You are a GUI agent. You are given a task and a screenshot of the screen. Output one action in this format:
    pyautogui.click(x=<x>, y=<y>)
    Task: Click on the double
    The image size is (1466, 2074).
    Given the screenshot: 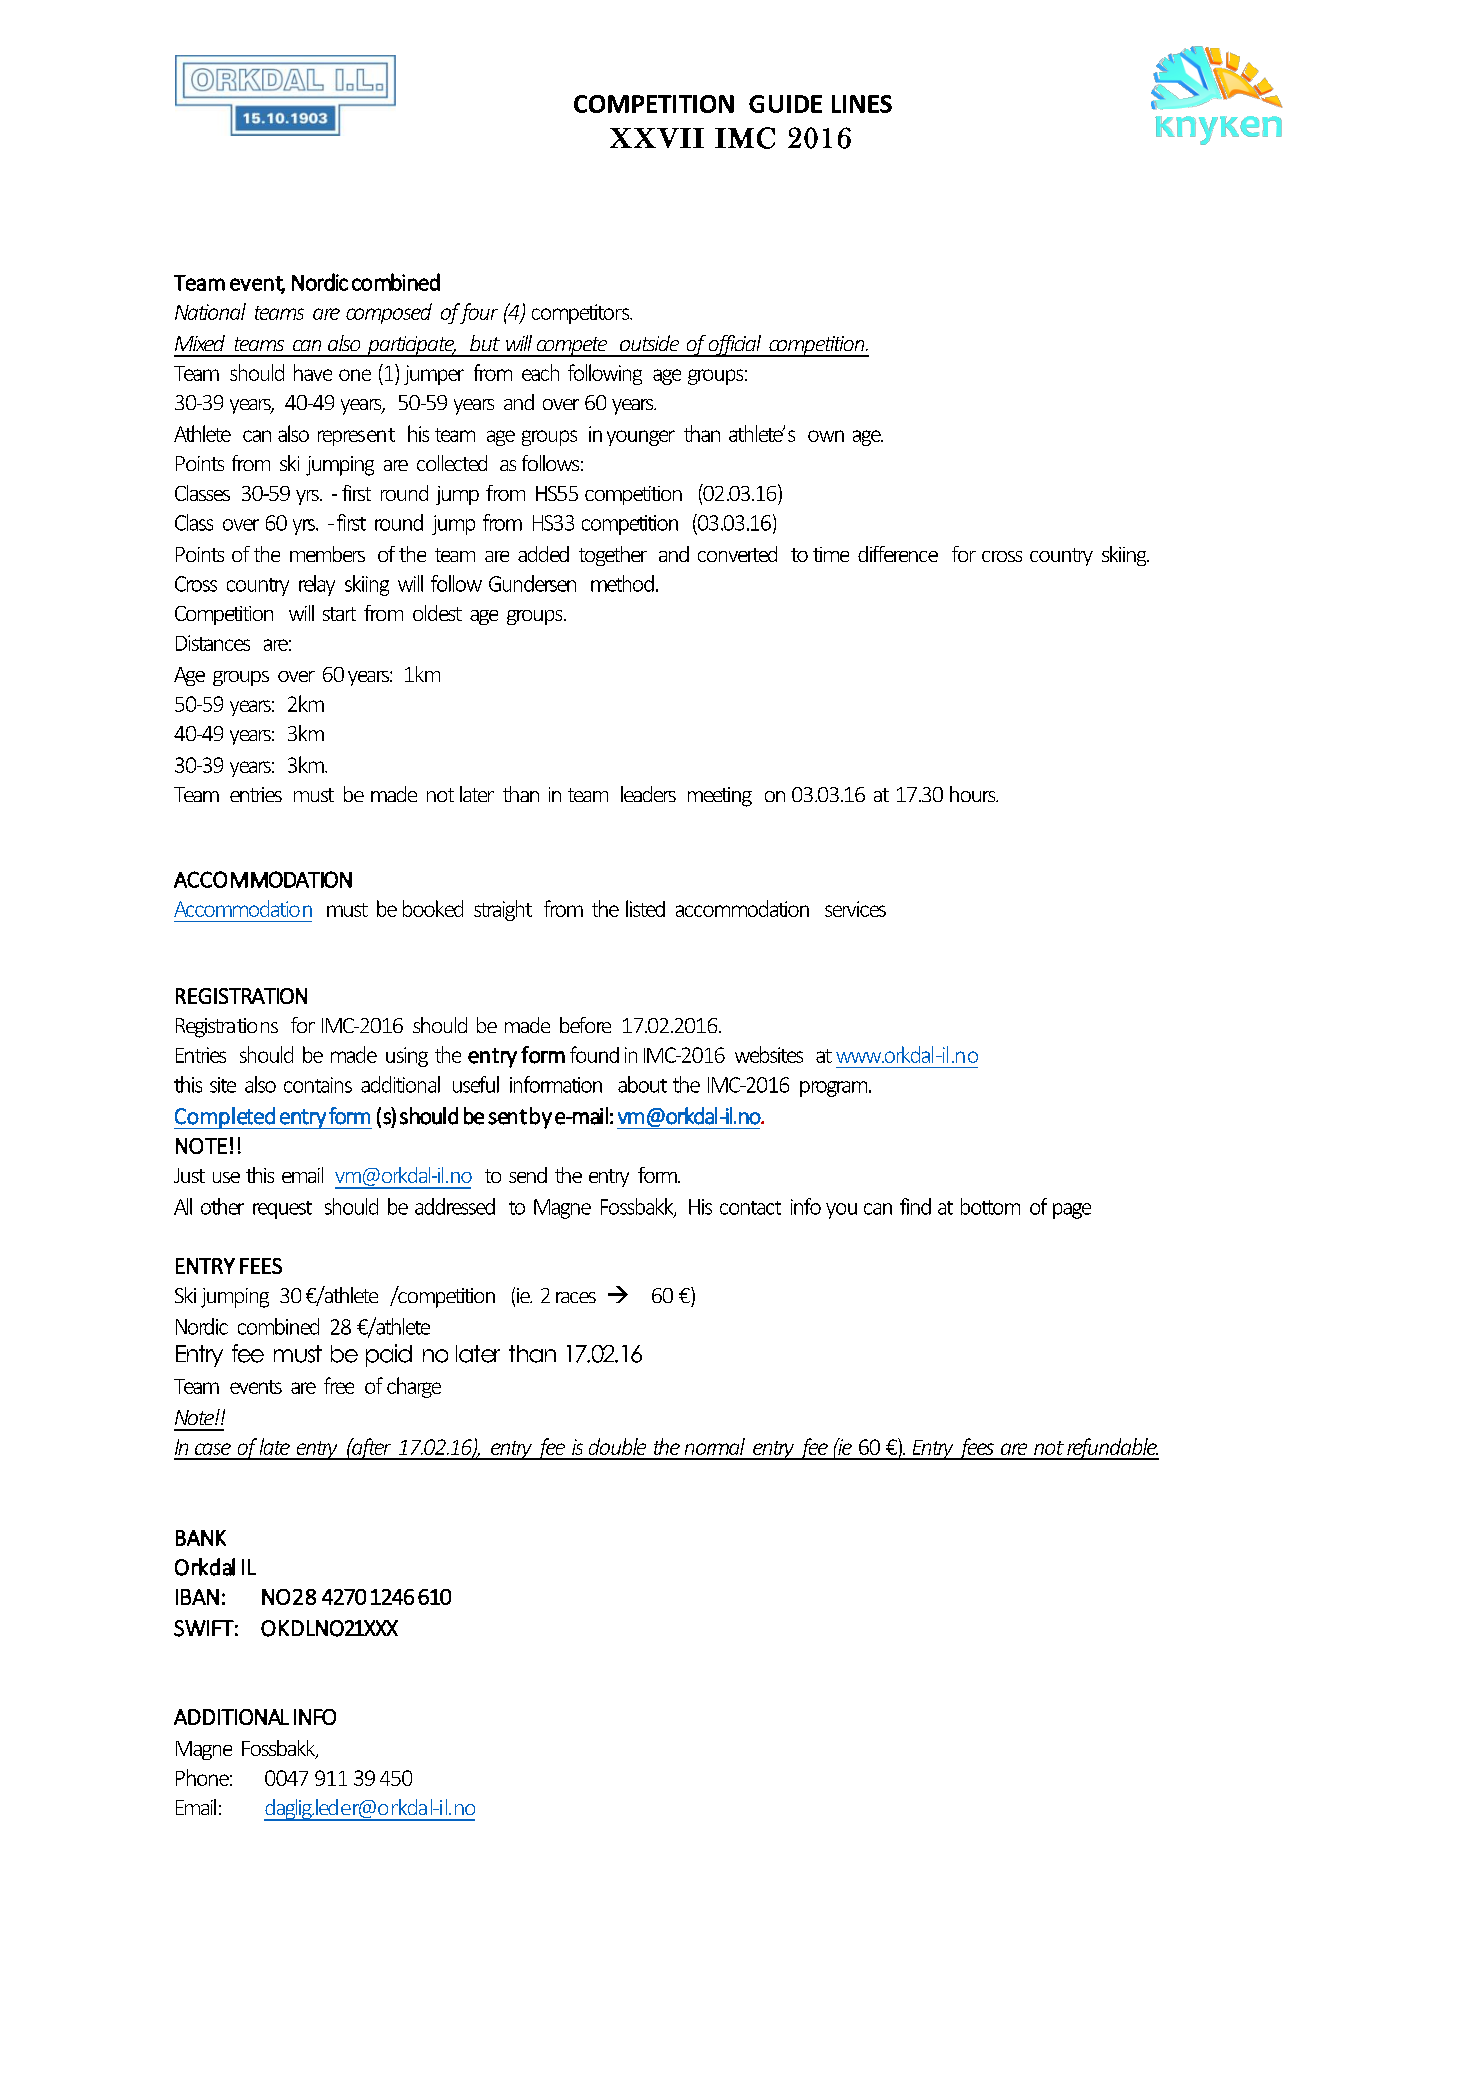 What is the action you would take?
    pyautogui.click(x=617, y=1446)
